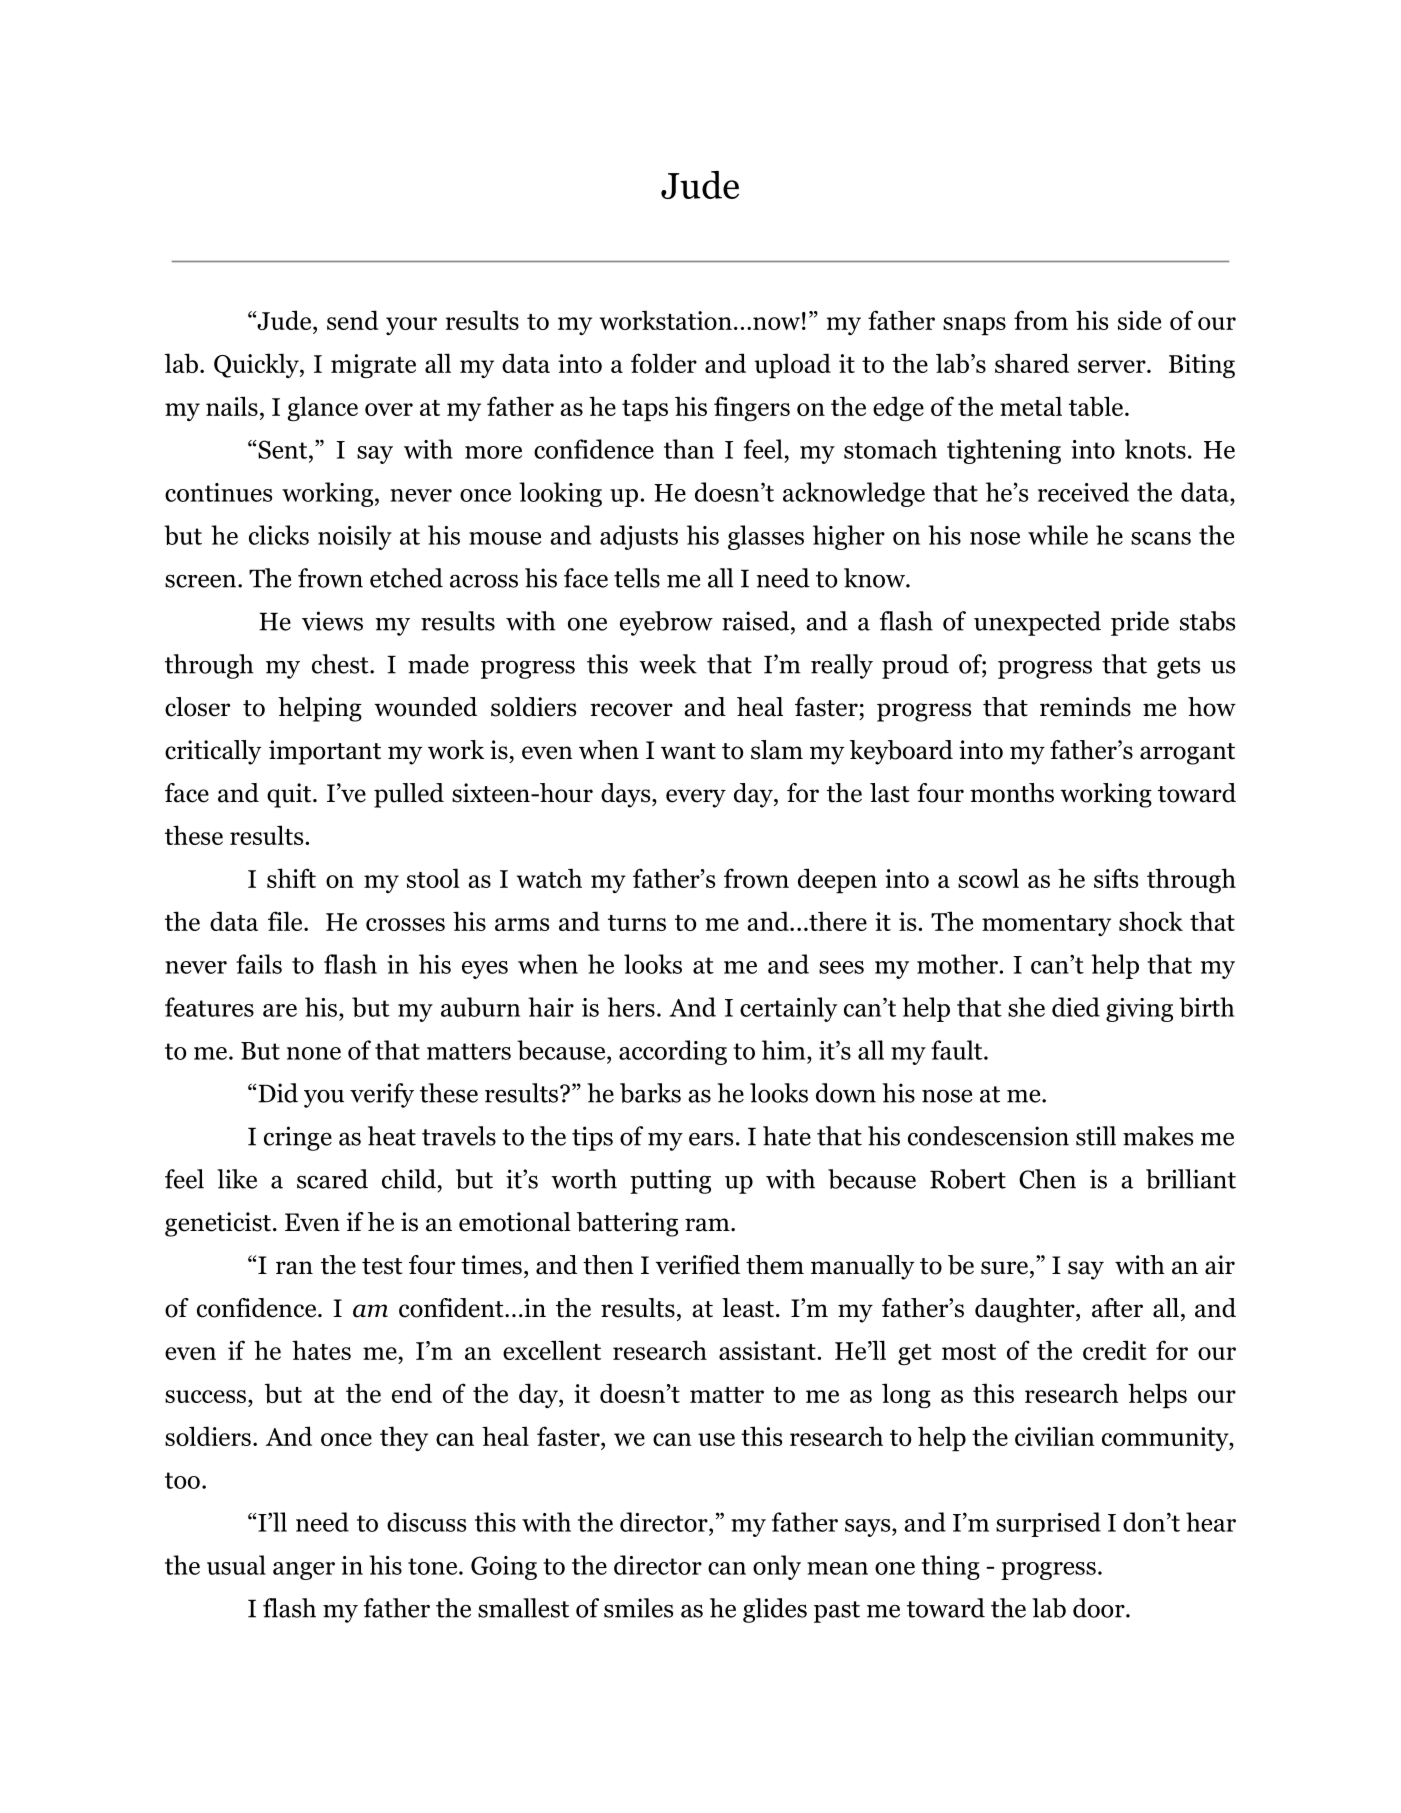  Describe the element at coordinates (373, 366) in the document. I see `migrate` at that location.
